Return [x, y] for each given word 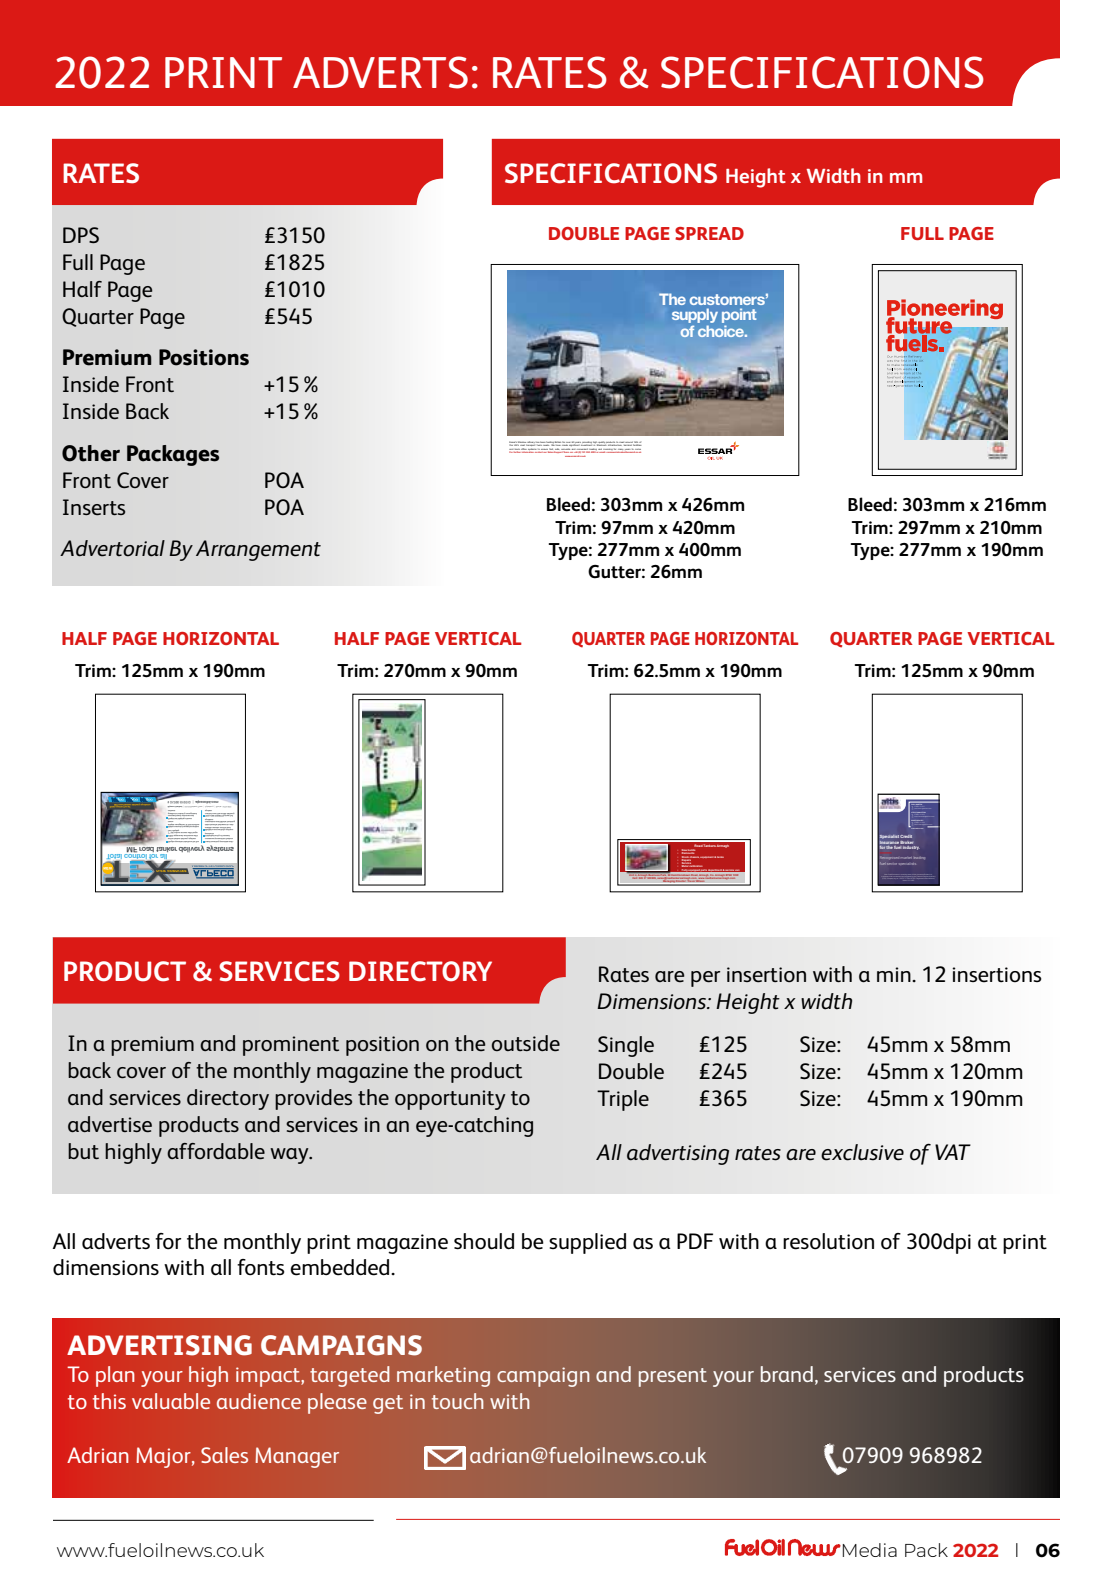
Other [91, 453]
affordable [216, 1151]
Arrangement [258, 550]
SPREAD [709, 233]
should [484, 1241]
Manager [297, 1457]
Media [870, 1550]
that [891, 876]
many [621, 451]
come [639, 449]
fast [551, 449]
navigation [180, 825]
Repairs [688, 860]
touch [457, 1401]
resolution [828, 1241]
